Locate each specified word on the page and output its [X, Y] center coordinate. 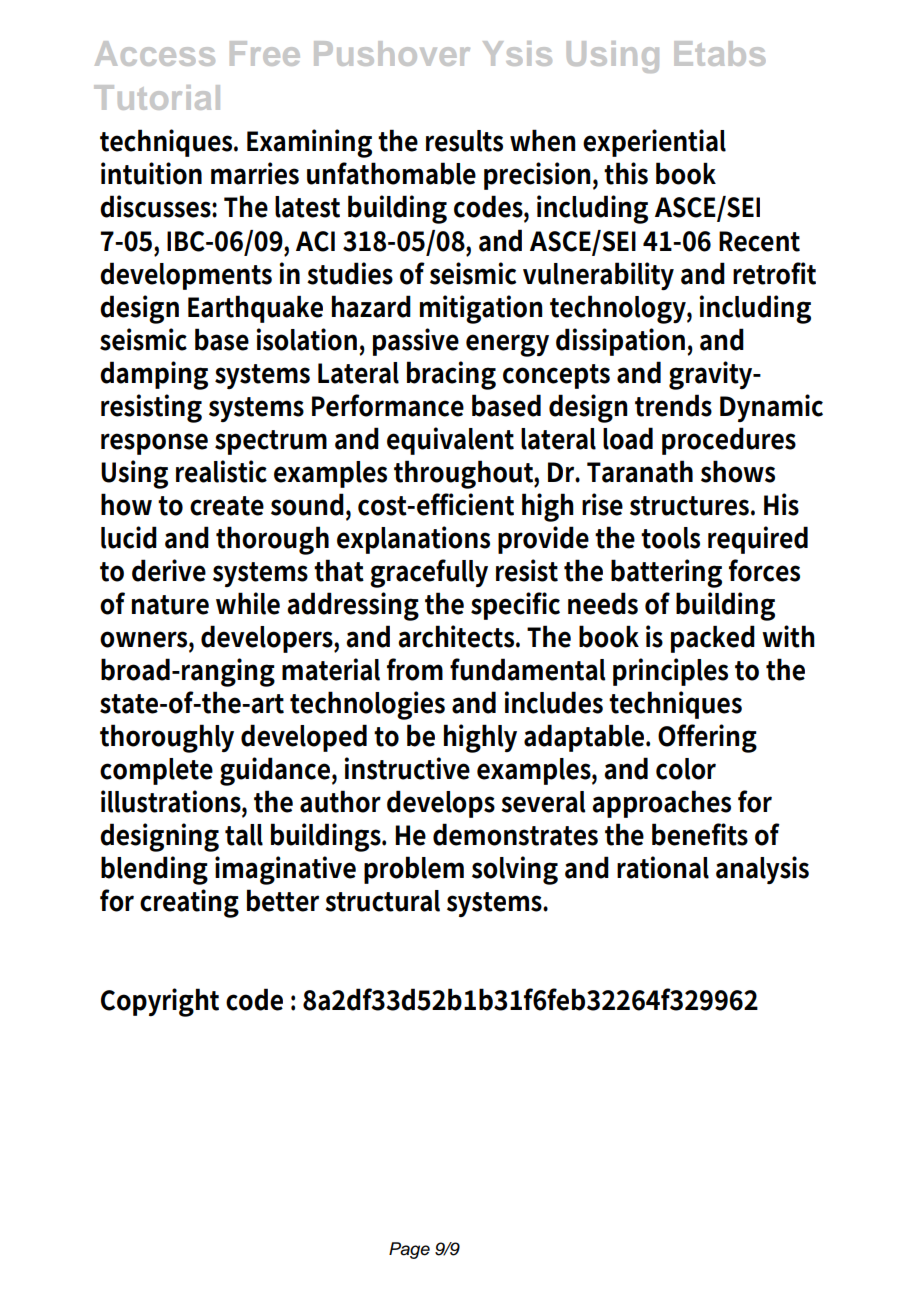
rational [663, 867]
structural [382, 901]
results [464, 141]
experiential [654, 143]
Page [409, 1250]
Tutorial [157, 97]
